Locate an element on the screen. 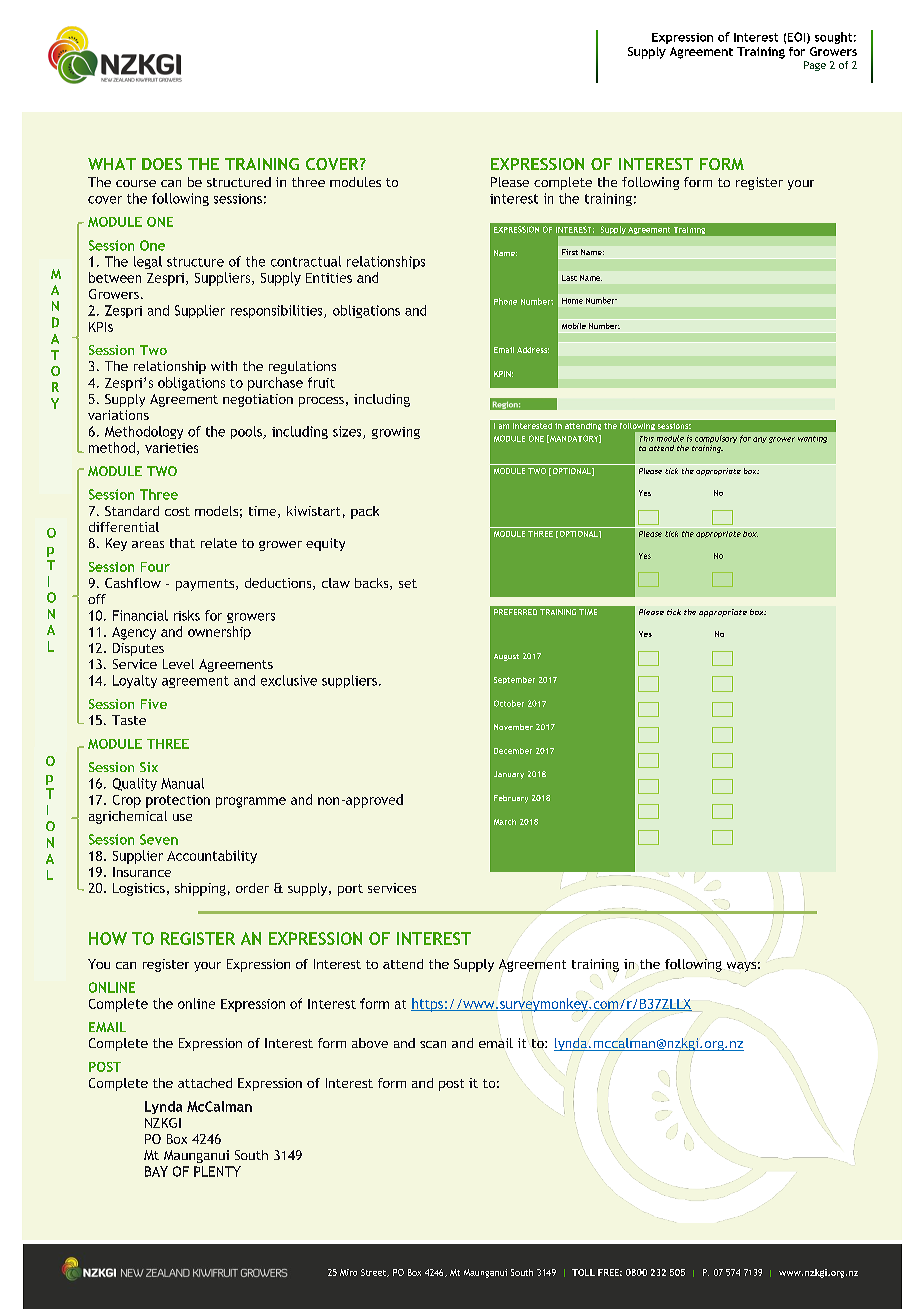  Accountability is located at coordinates (212, 857).
